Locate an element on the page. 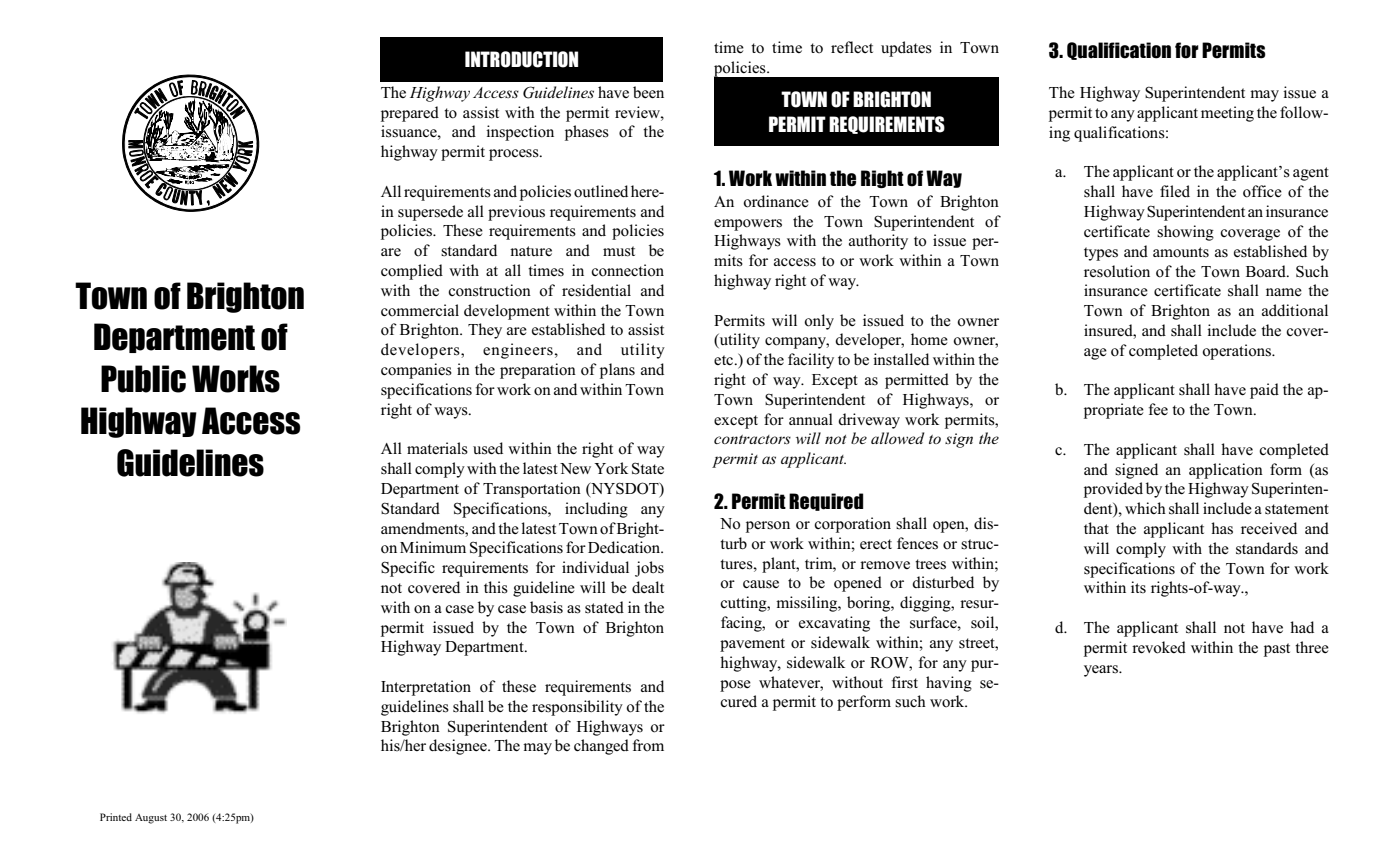  from is located at coordinates (648, 745).
